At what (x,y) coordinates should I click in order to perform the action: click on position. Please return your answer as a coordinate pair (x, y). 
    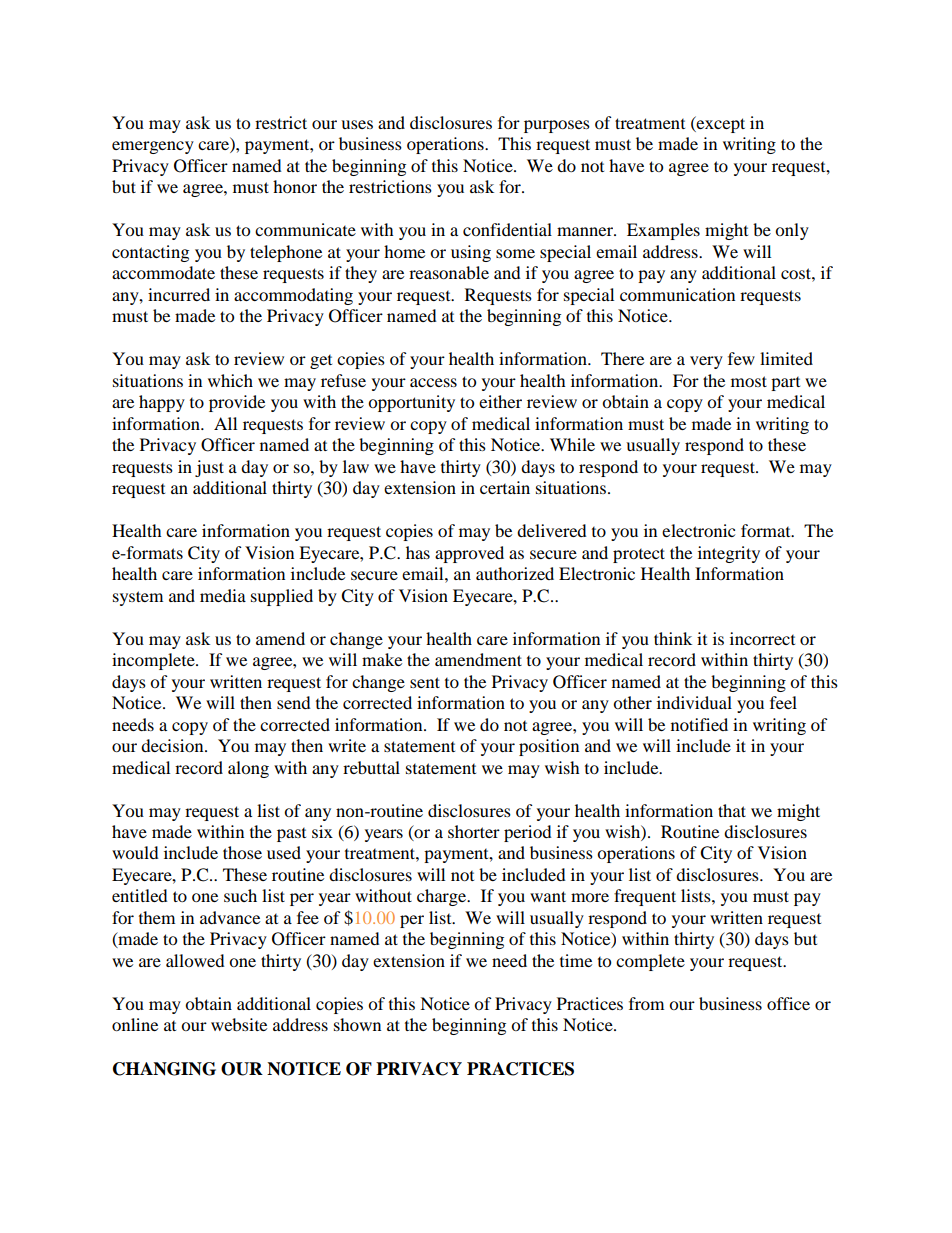
    Looking at the image, I should click on (549, 747).
